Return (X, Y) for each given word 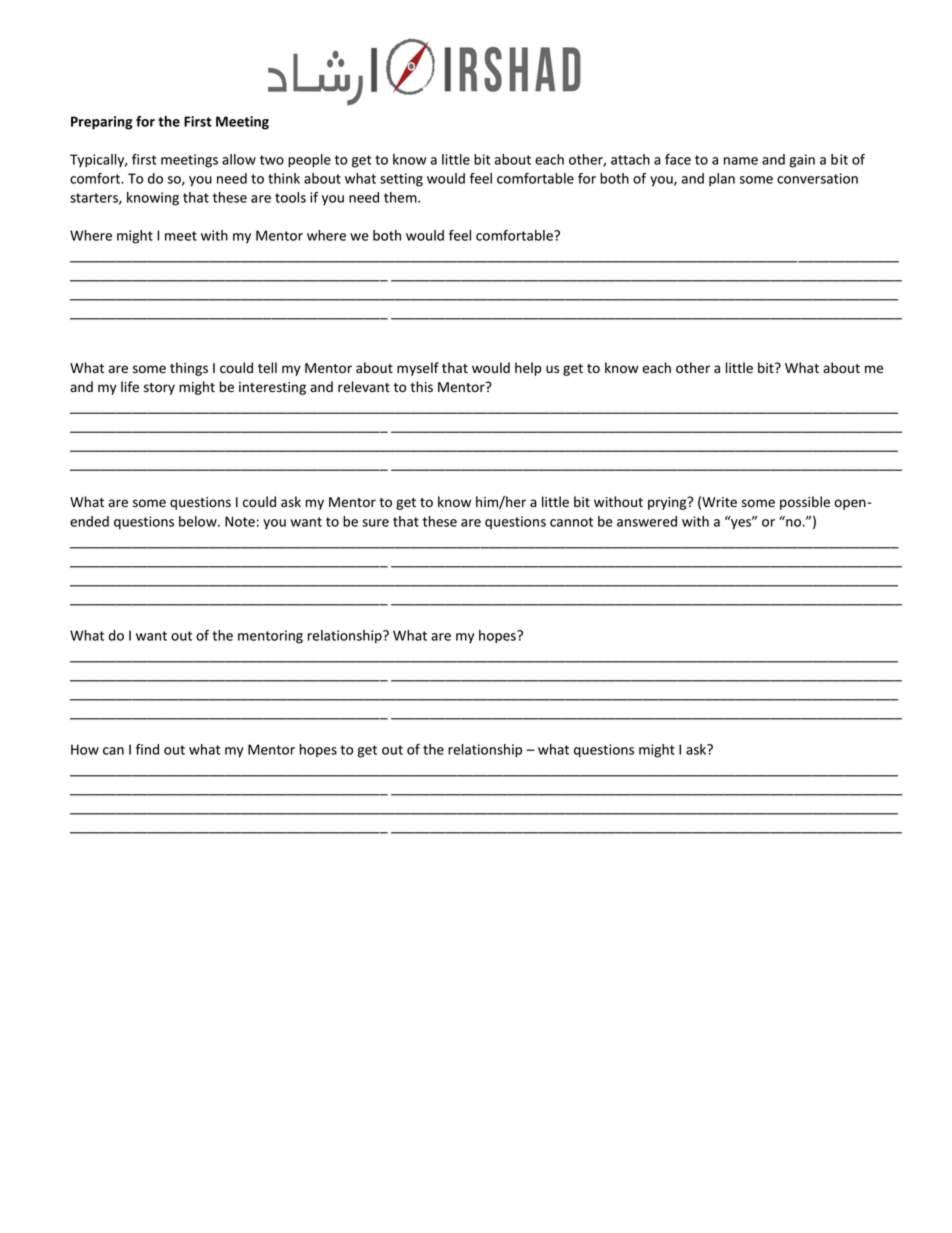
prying (668, 503)
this (421, 386)
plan (722, 180)
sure (375, 523)
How (85, 749)
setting (401, 180)
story (159, 389)
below (199, 521)
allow (239, 159)
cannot (571, 522)
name (741, 161)
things (189, 369)
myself (418, 369)
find (147, 749)
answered (647, 521)
